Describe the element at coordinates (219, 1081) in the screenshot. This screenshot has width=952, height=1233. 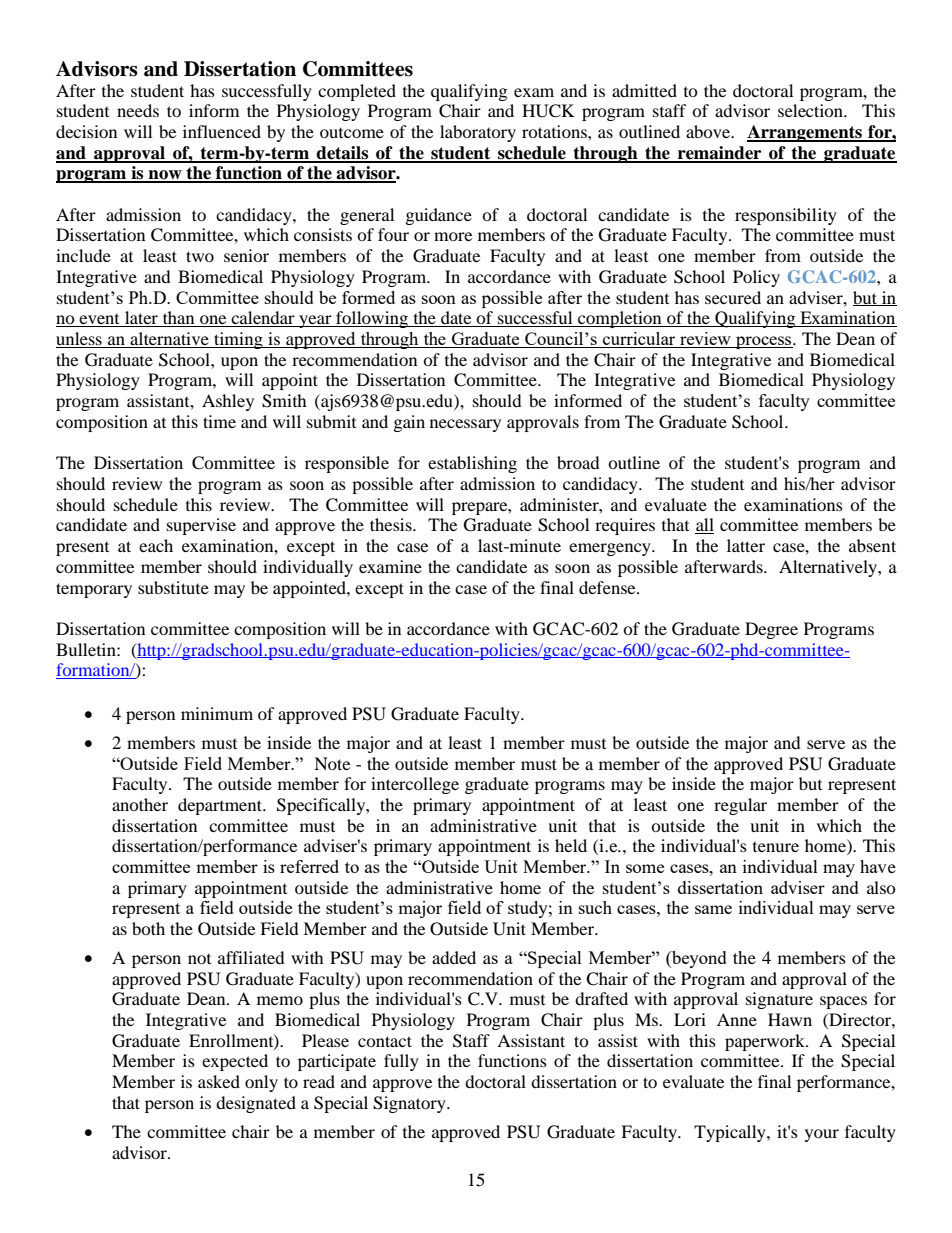
I see `asked` at that location.
